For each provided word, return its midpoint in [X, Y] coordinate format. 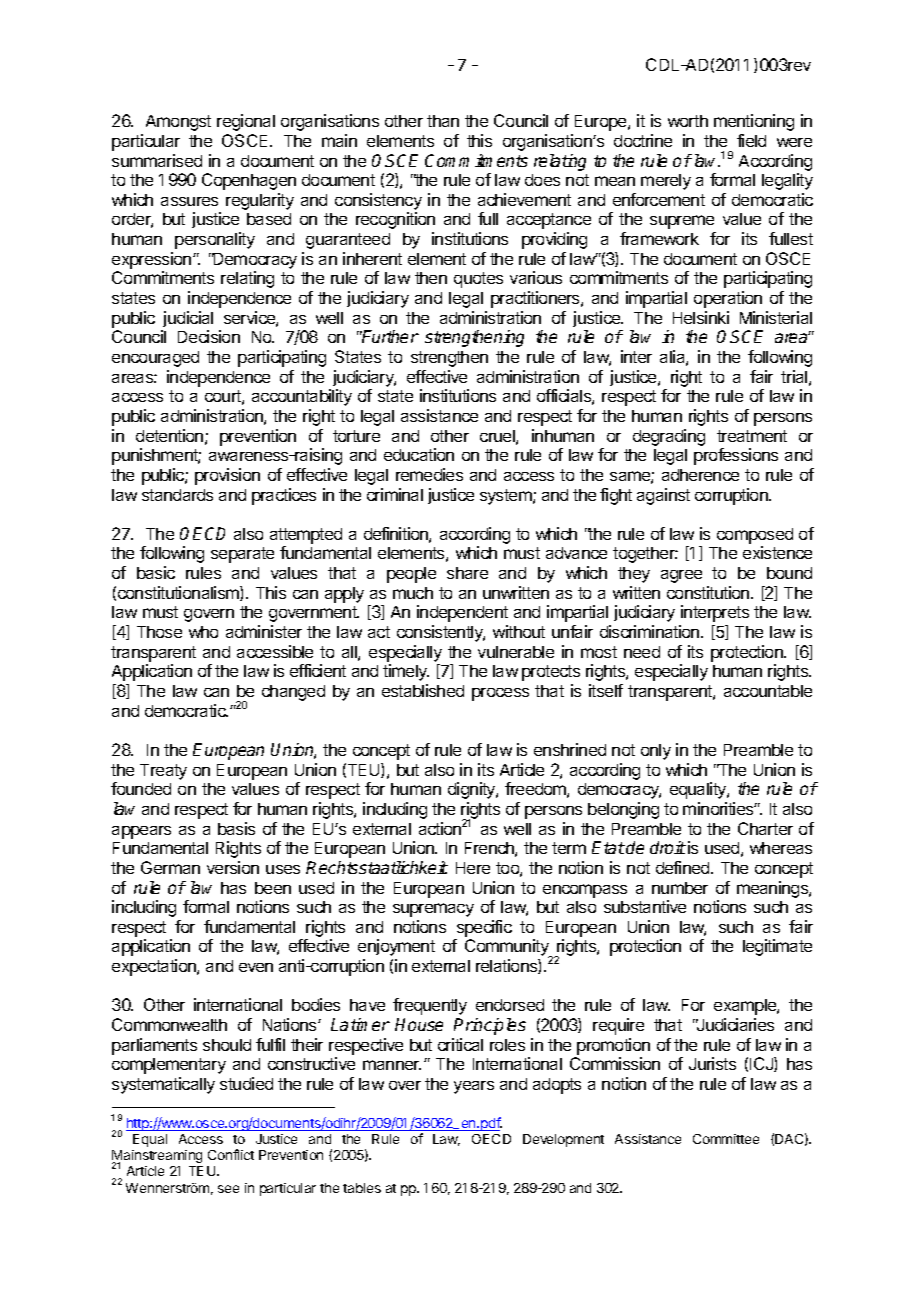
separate [242, 555]
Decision [209, 336]
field [751, 140]
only [656, 752]
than [443, 121]
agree [681, 576]
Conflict [231, 1154]
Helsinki [701, 317]
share [467, 573]
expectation [155, 967]
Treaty [163, 772]
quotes [478, 280]
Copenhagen [249, 181]
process [500, 694]
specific [484, 928]
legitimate [777, 947]
